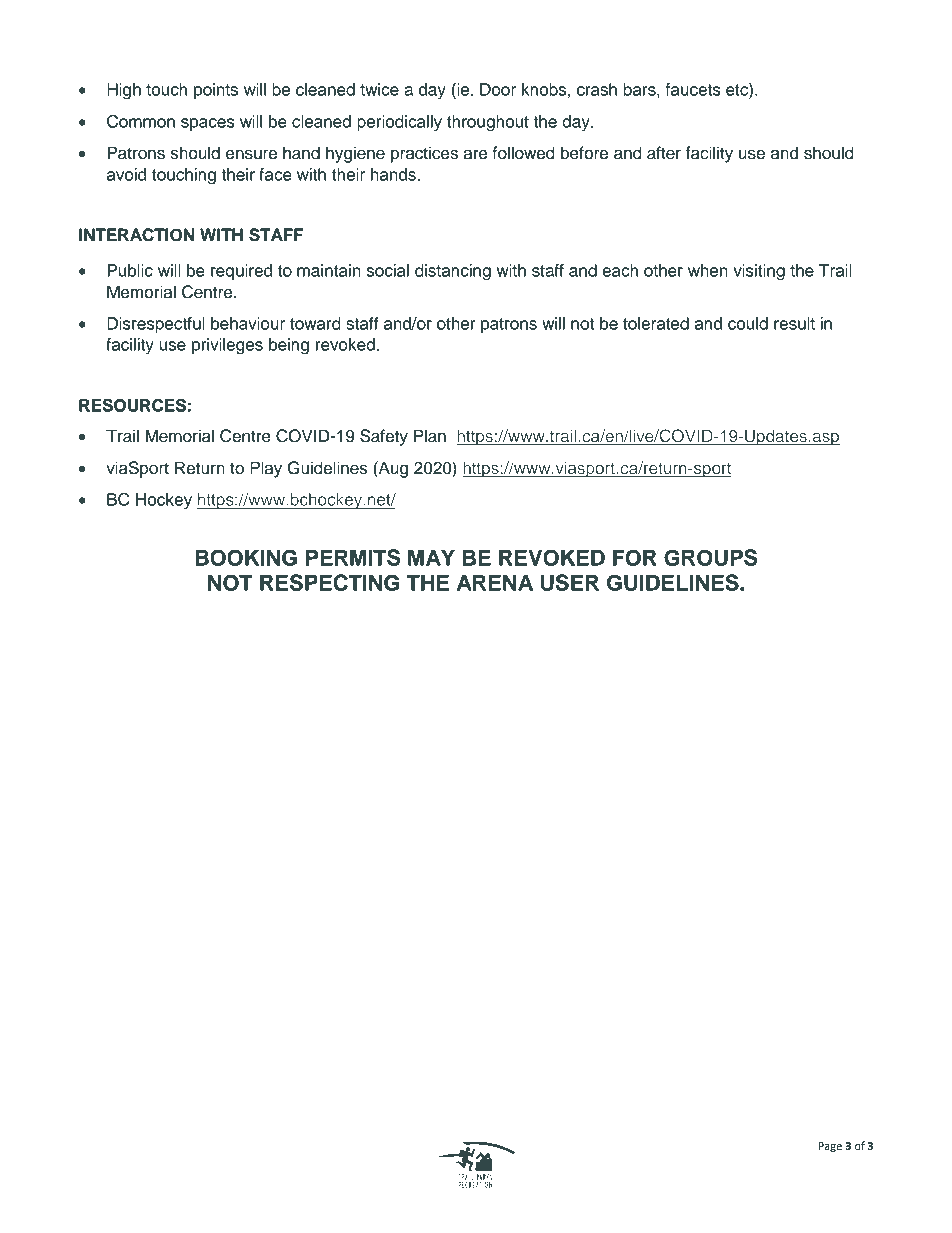 This image has width=952, height=1233. What do you see at coordinates (830, 1147) in the image?
I see `Page` at bounding box center [830, 1147].
